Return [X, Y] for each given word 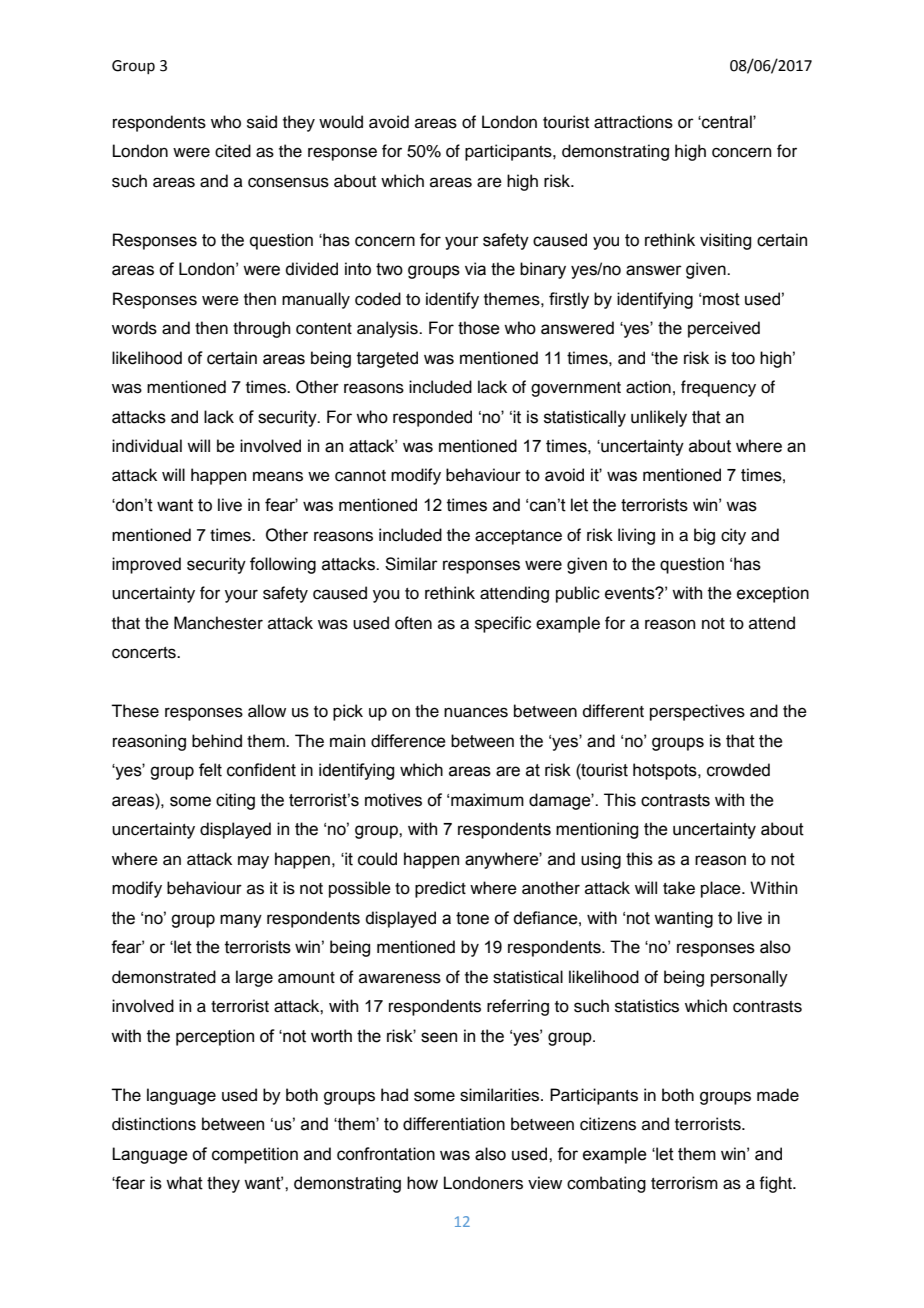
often [413, 623]
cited [233, 151]
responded [432, 418]
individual [147, 446]
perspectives [697, 712]
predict [440, 889]
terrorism [684, 1183]
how [422, 1183]
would [341, 122]
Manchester [218, 623]
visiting [725, 241]
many [241, 921]
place [722, 889]
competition [255, 1155]
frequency [718, 388]
